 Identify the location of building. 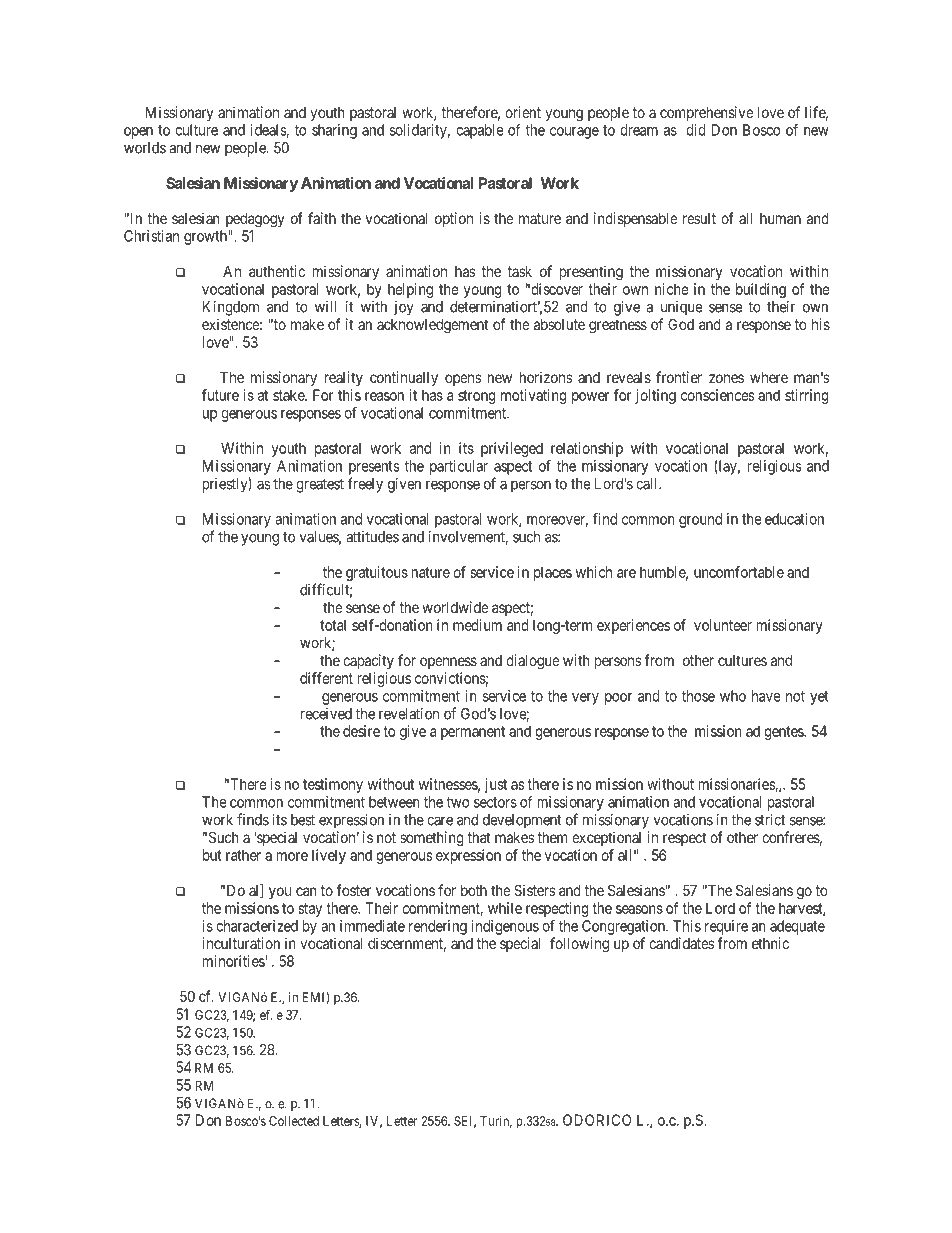
(761, 290).
